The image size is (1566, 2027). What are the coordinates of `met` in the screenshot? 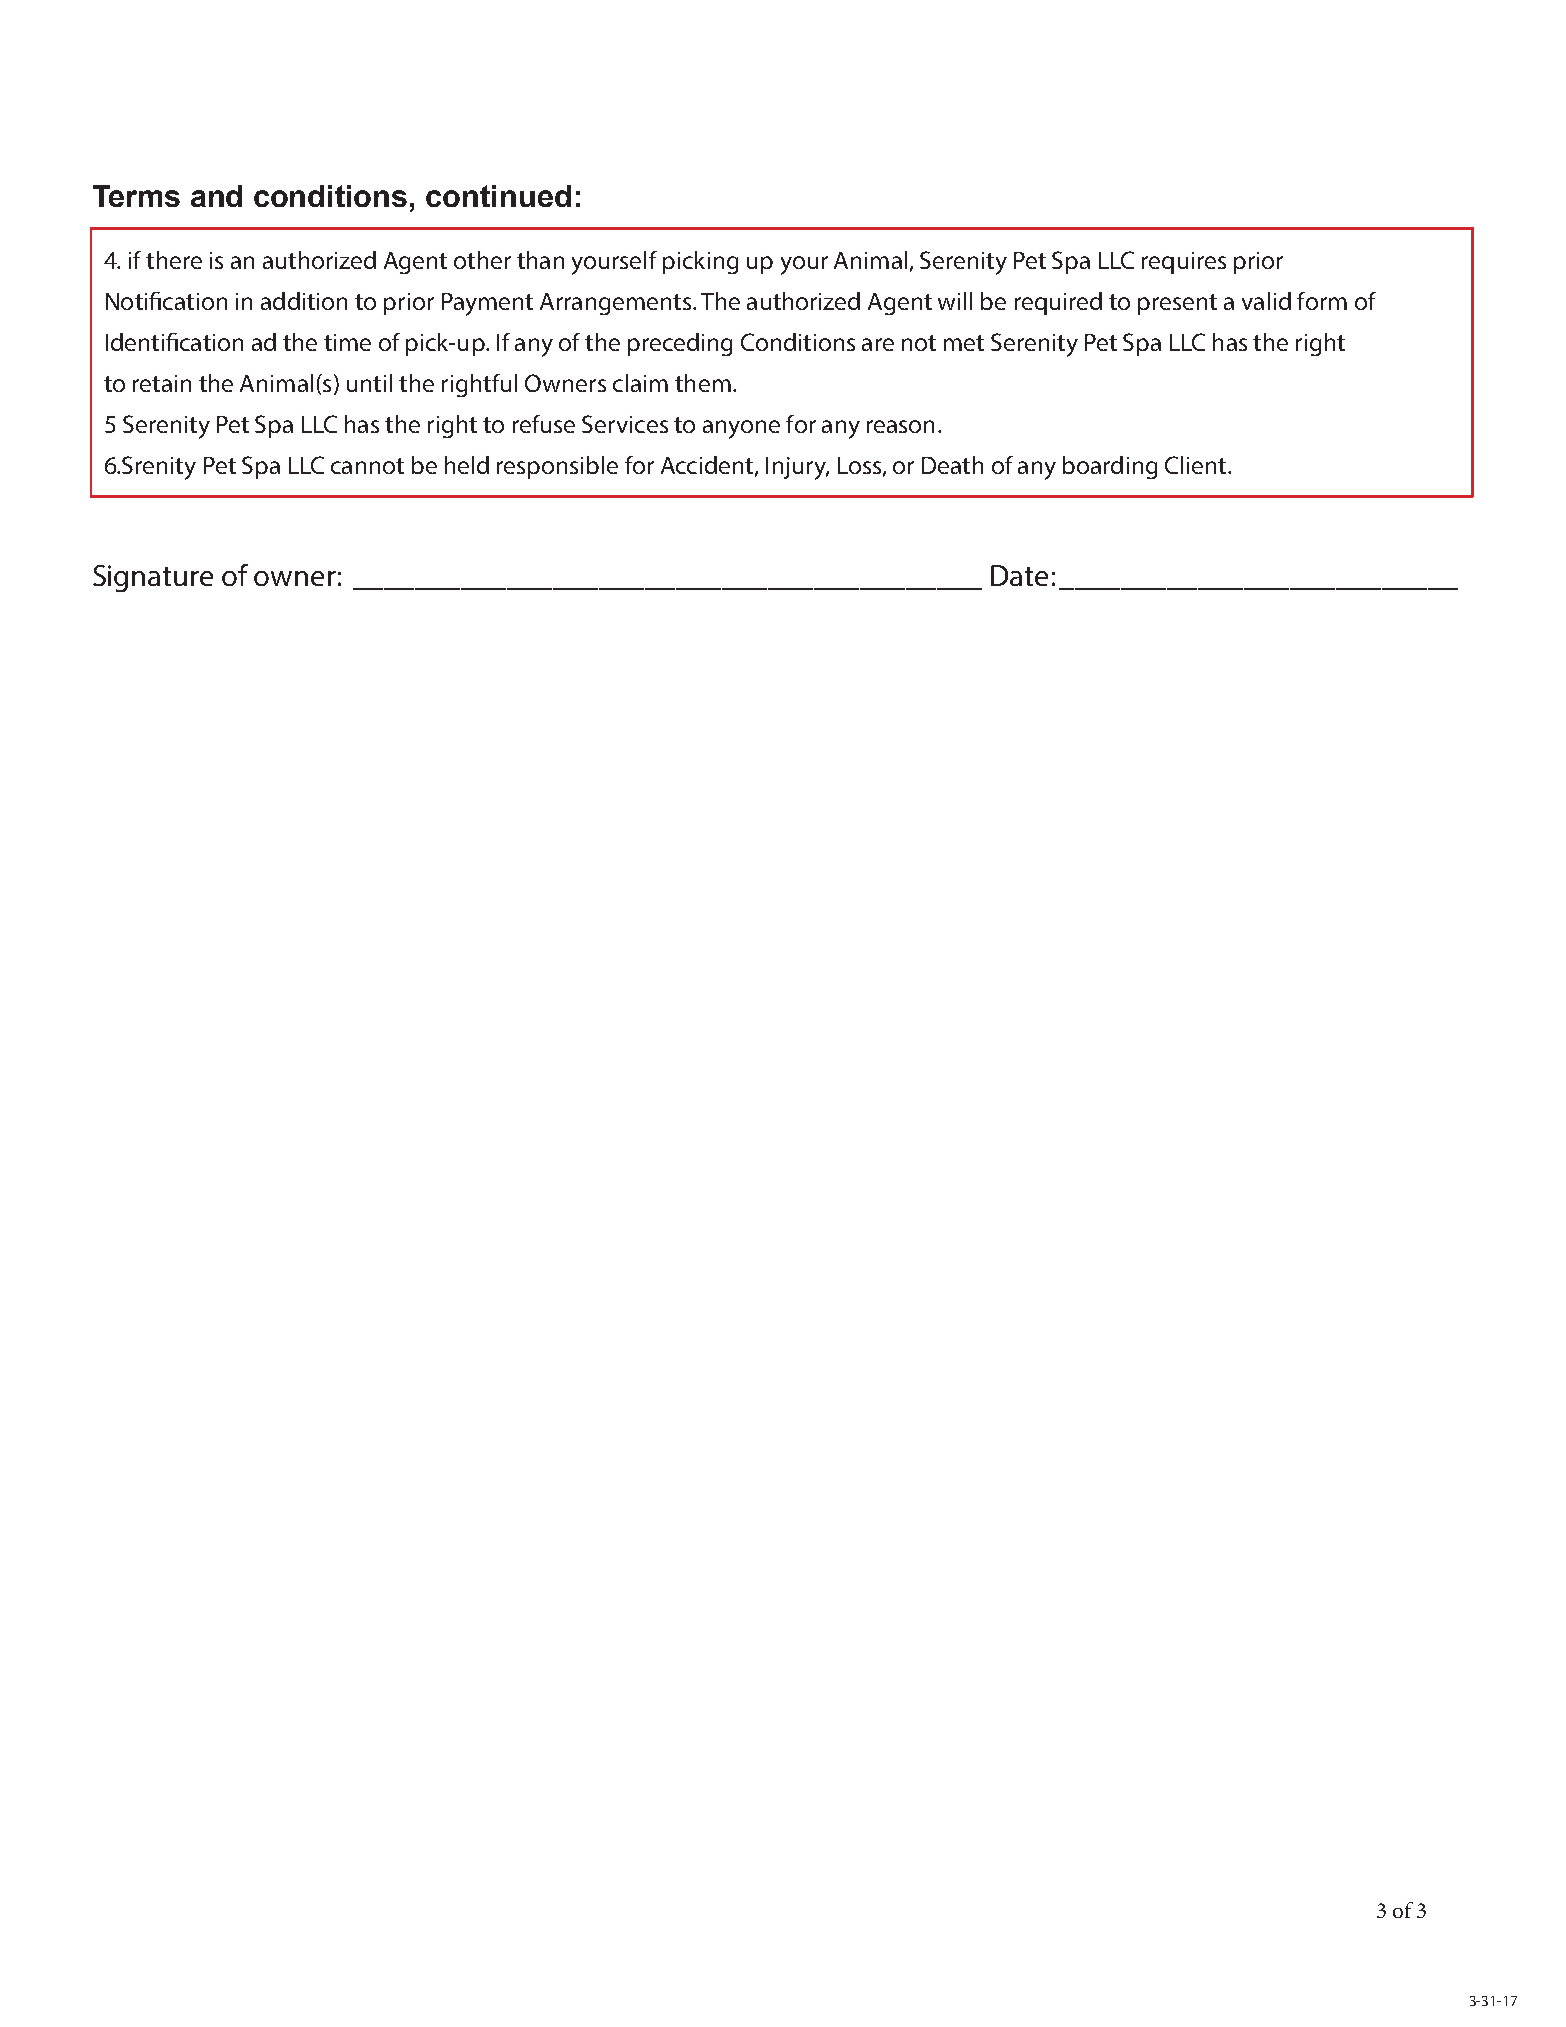 It's located at (964, 343).
